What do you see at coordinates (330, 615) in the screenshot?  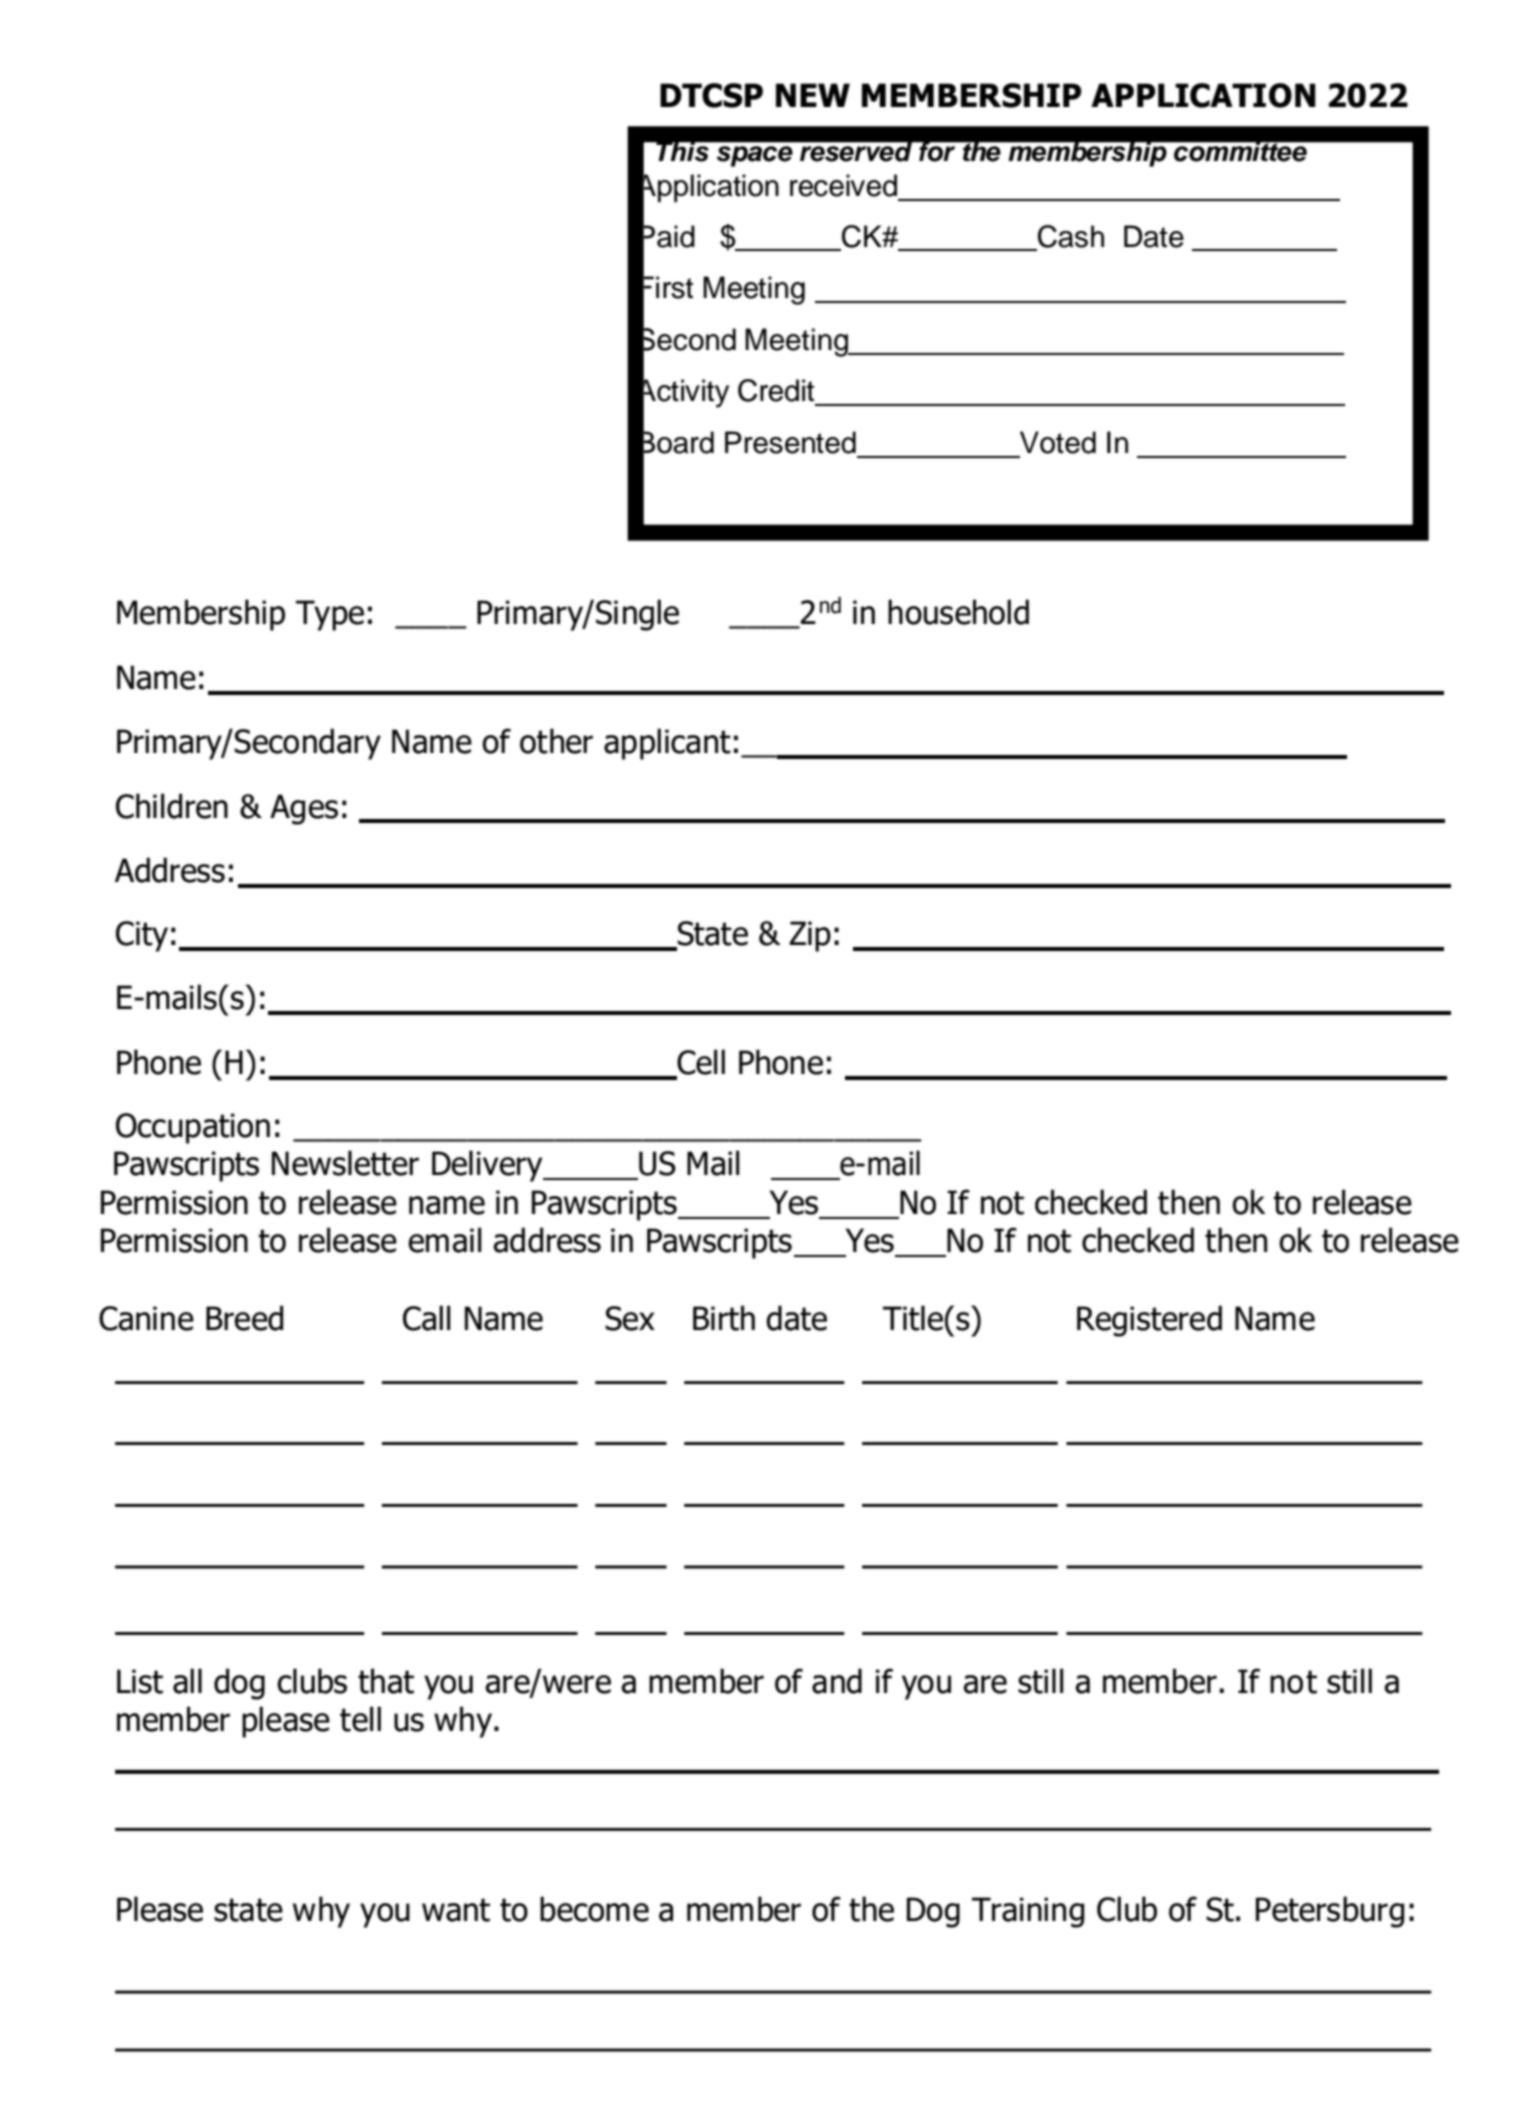 I see `Type` at bounding box center [330, 615].
